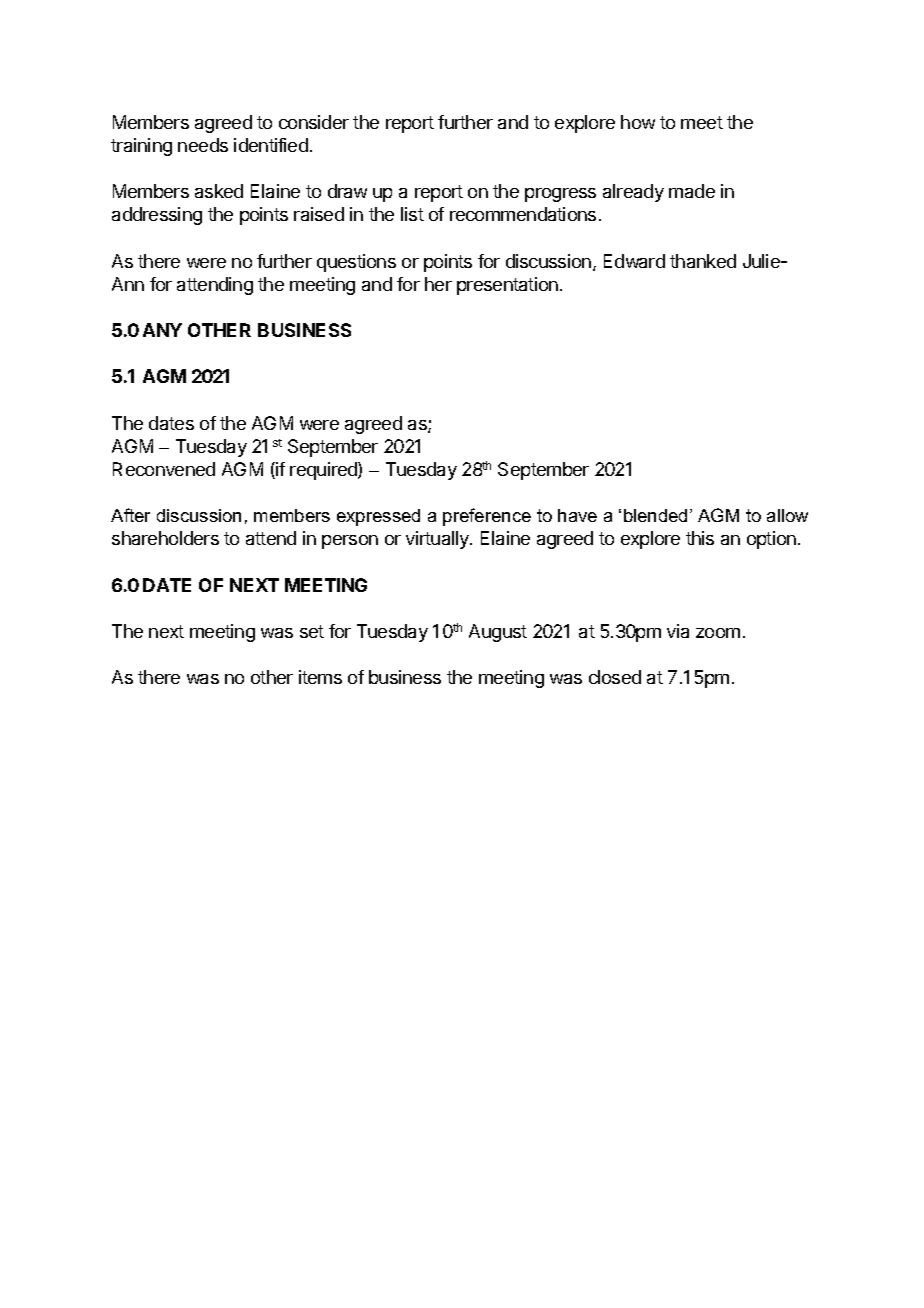 This screenshot has width=924, height=1308. Describe the element at coordinates (507, 286) in the screenshot. I see `presentation` at that location.
